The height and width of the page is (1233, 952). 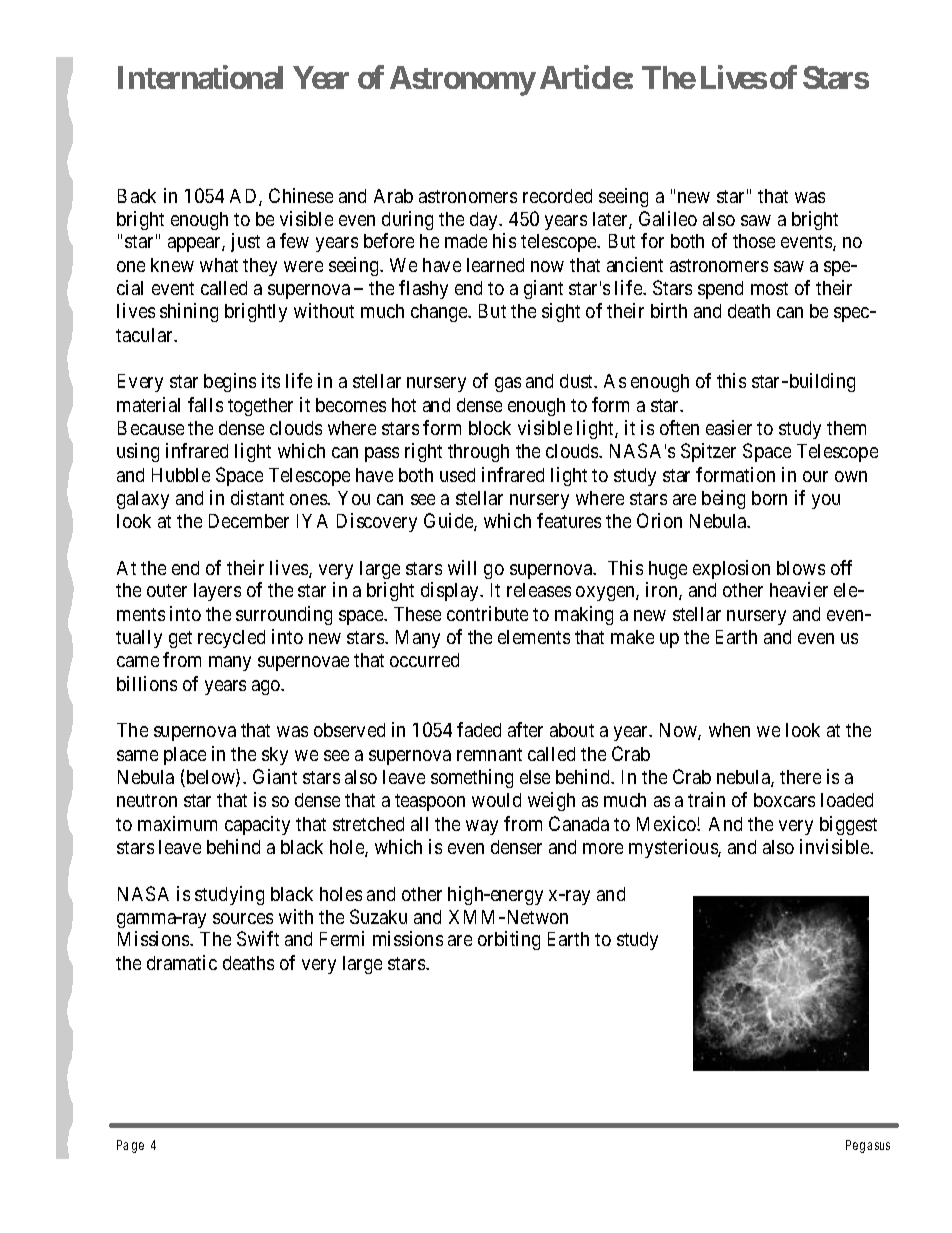 I want to click on easier, so click(x=729, y=427).
